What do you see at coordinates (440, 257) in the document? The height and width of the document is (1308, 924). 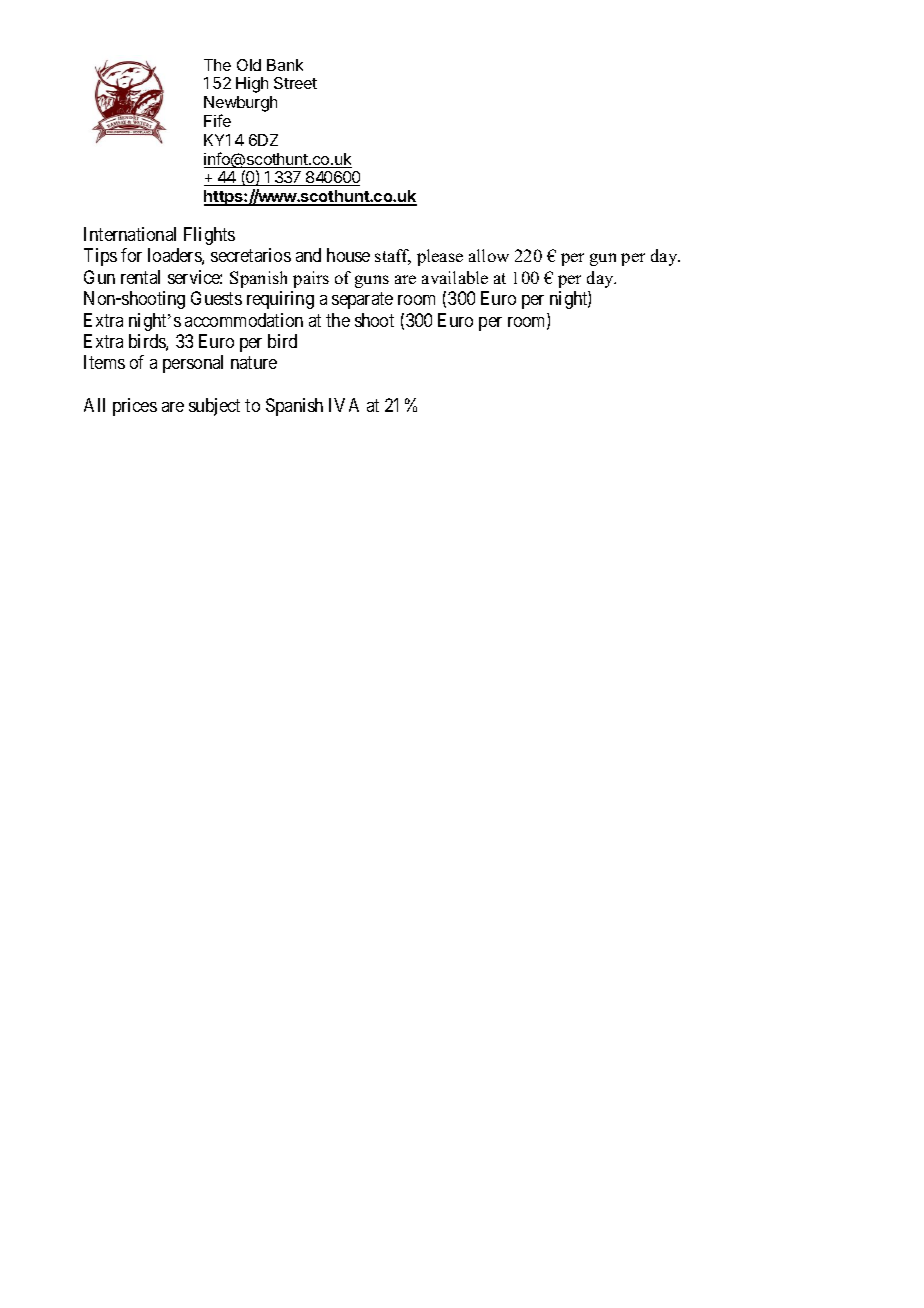 I see `please` at bounding box center [440, 257].
